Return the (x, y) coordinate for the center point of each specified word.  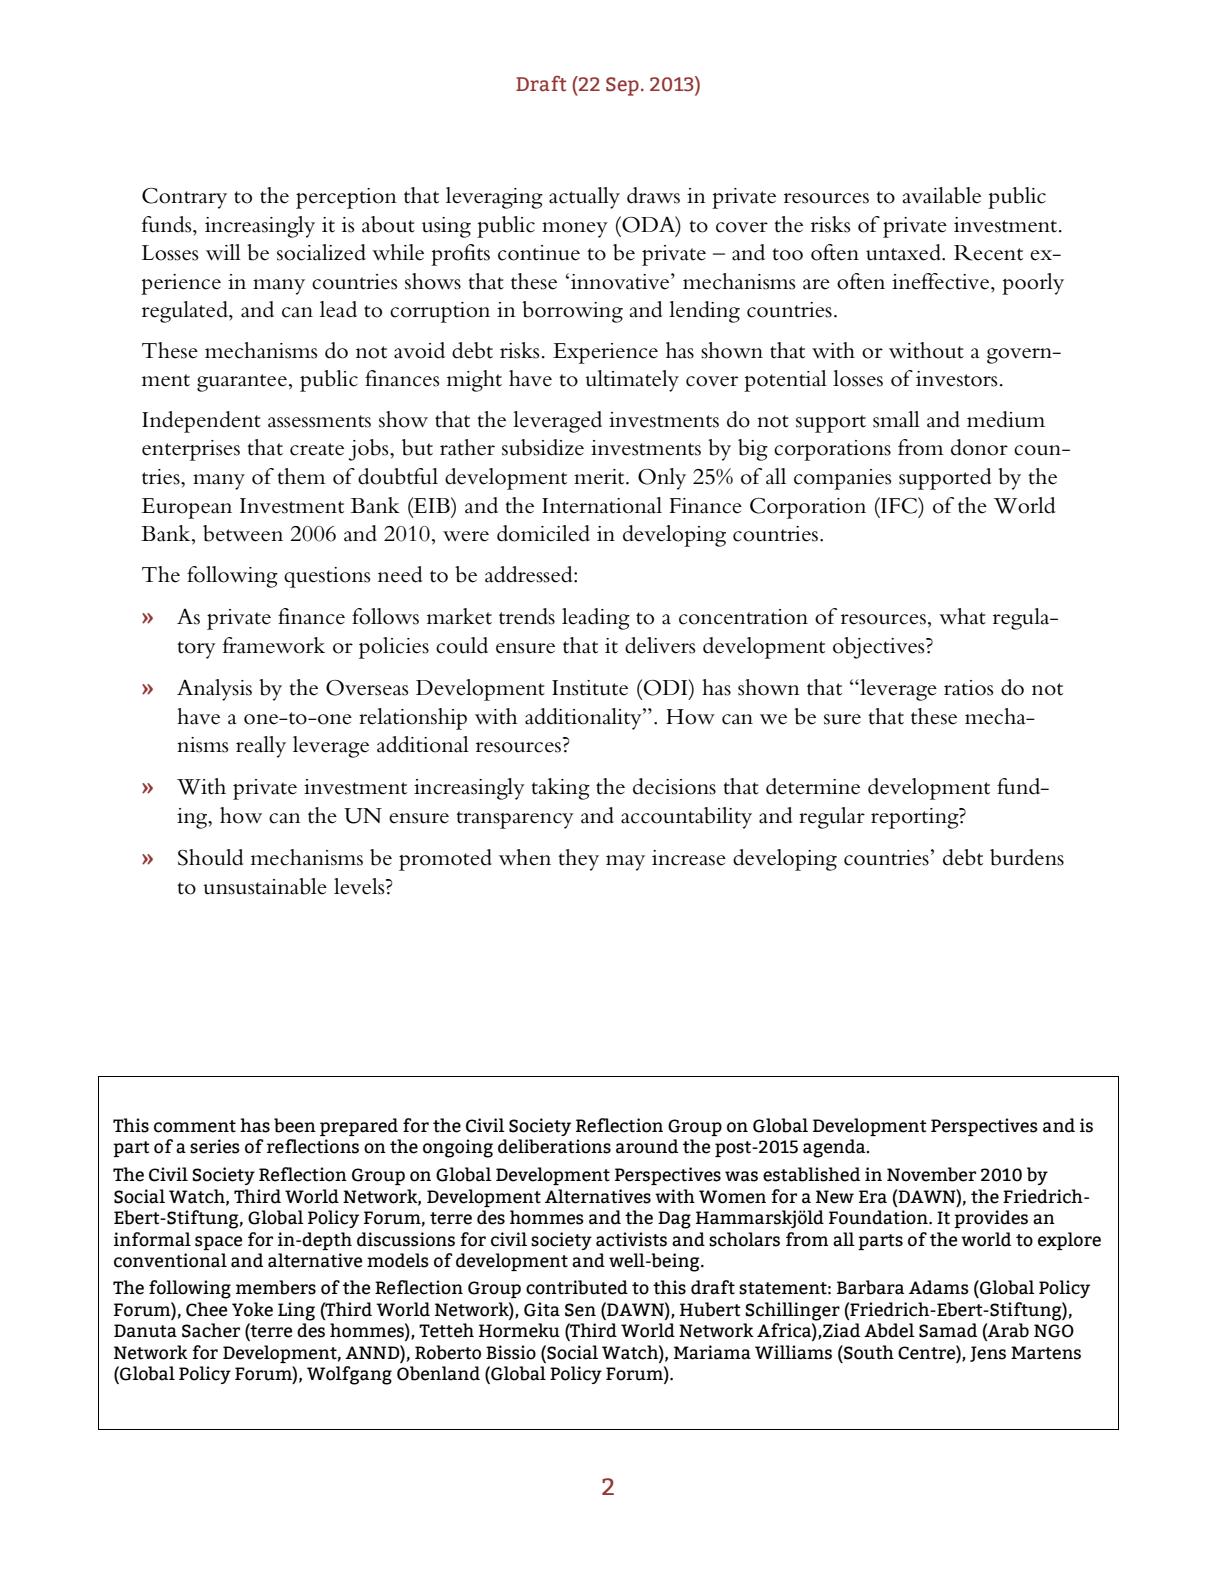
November (931, 1174)
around (647, 1146)
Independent (201, 422)
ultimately (632, 381)
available (941, 195)
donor (979, 447)
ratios (969, 688)
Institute (590, 688)
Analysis (214, 690)
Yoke (252, 1309)
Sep (622, 86)
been (295, 1125)
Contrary (184, 198)
